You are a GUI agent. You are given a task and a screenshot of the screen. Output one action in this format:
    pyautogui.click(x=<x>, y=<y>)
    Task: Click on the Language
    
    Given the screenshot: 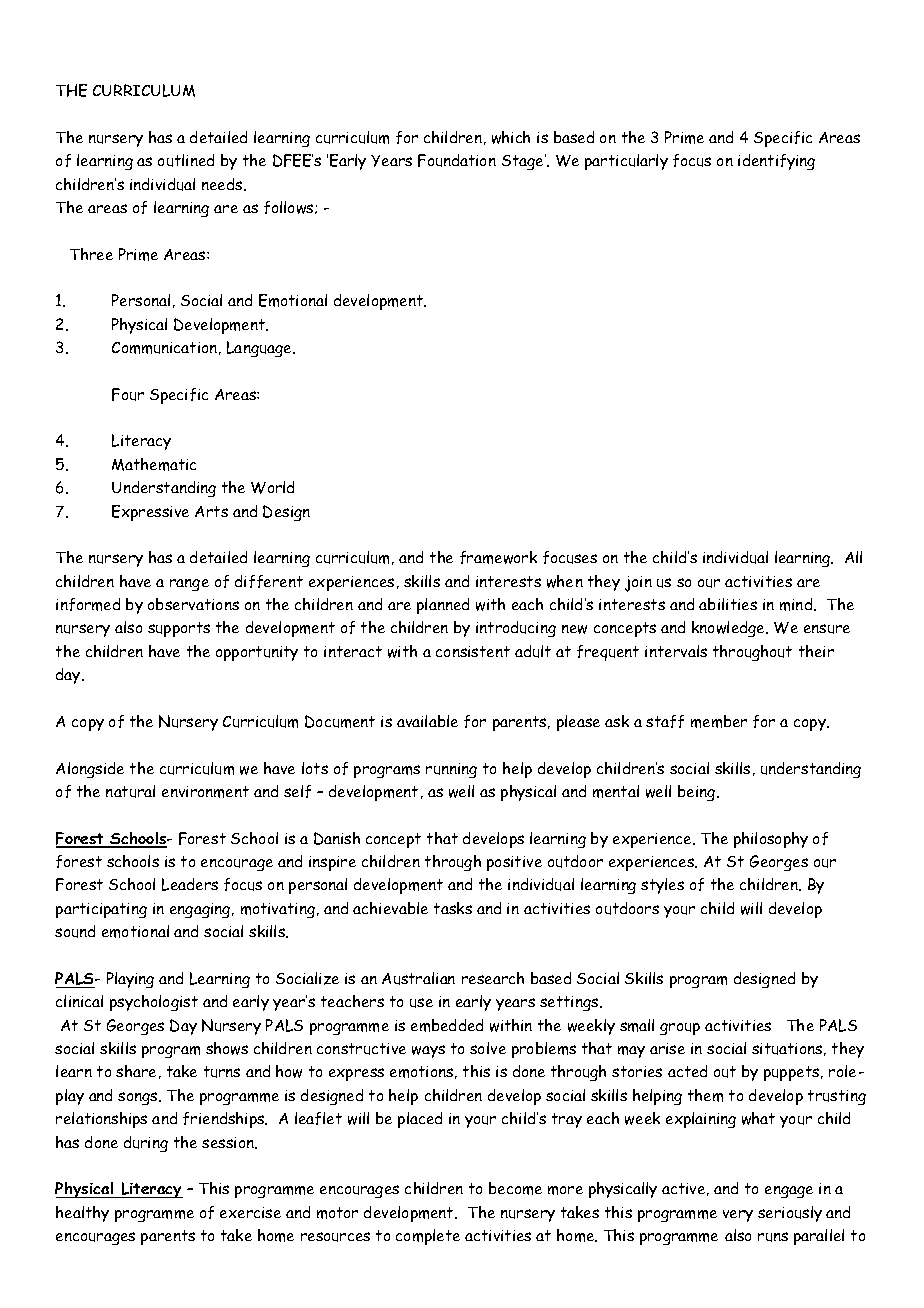 What is the action you would take?
    pyautogui.click(x=260, y=349)
